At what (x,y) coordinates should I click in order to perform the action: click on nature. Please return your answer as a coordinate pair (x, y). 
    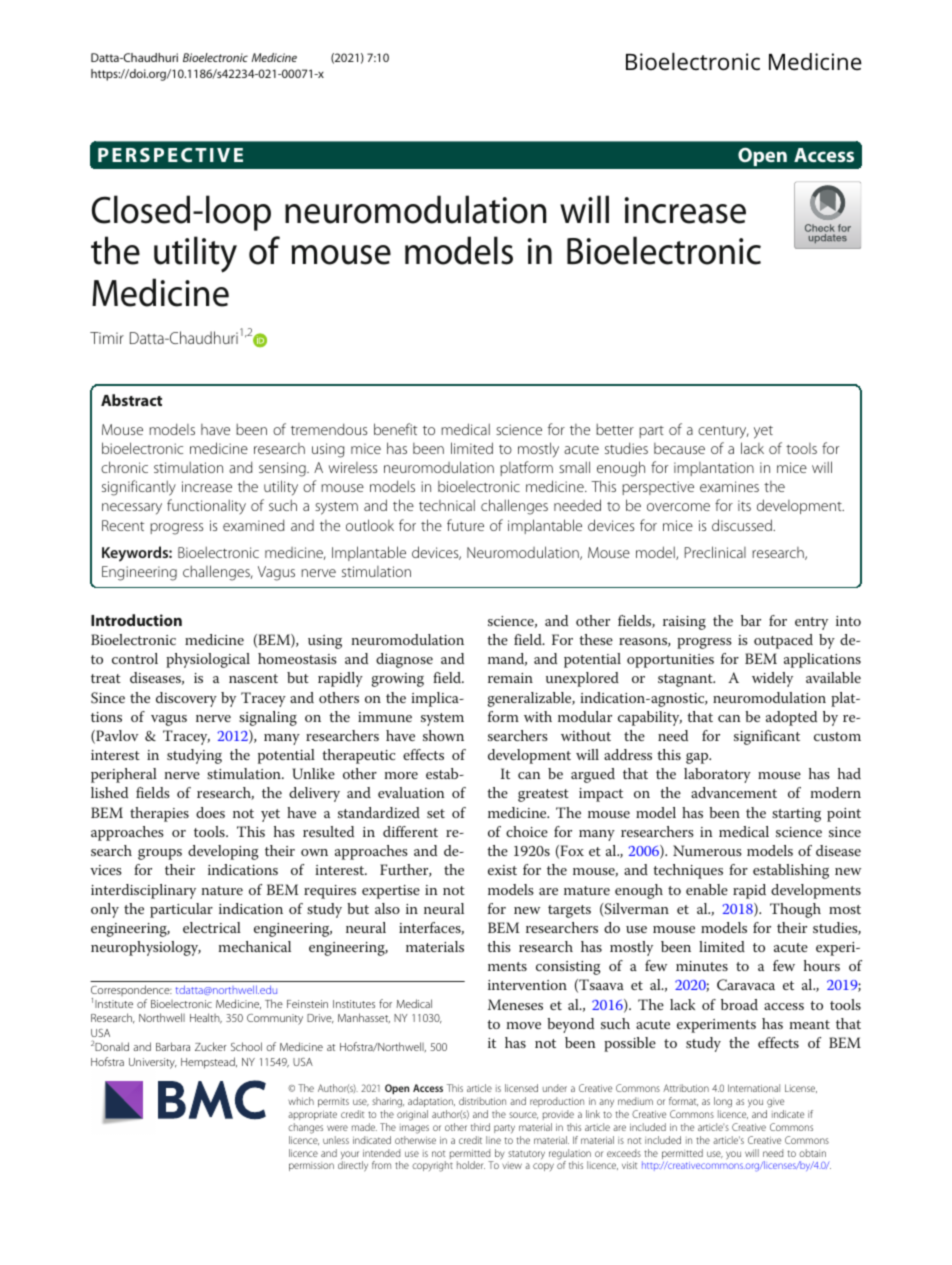
    Looking at the image, I should click on (222, 890).
